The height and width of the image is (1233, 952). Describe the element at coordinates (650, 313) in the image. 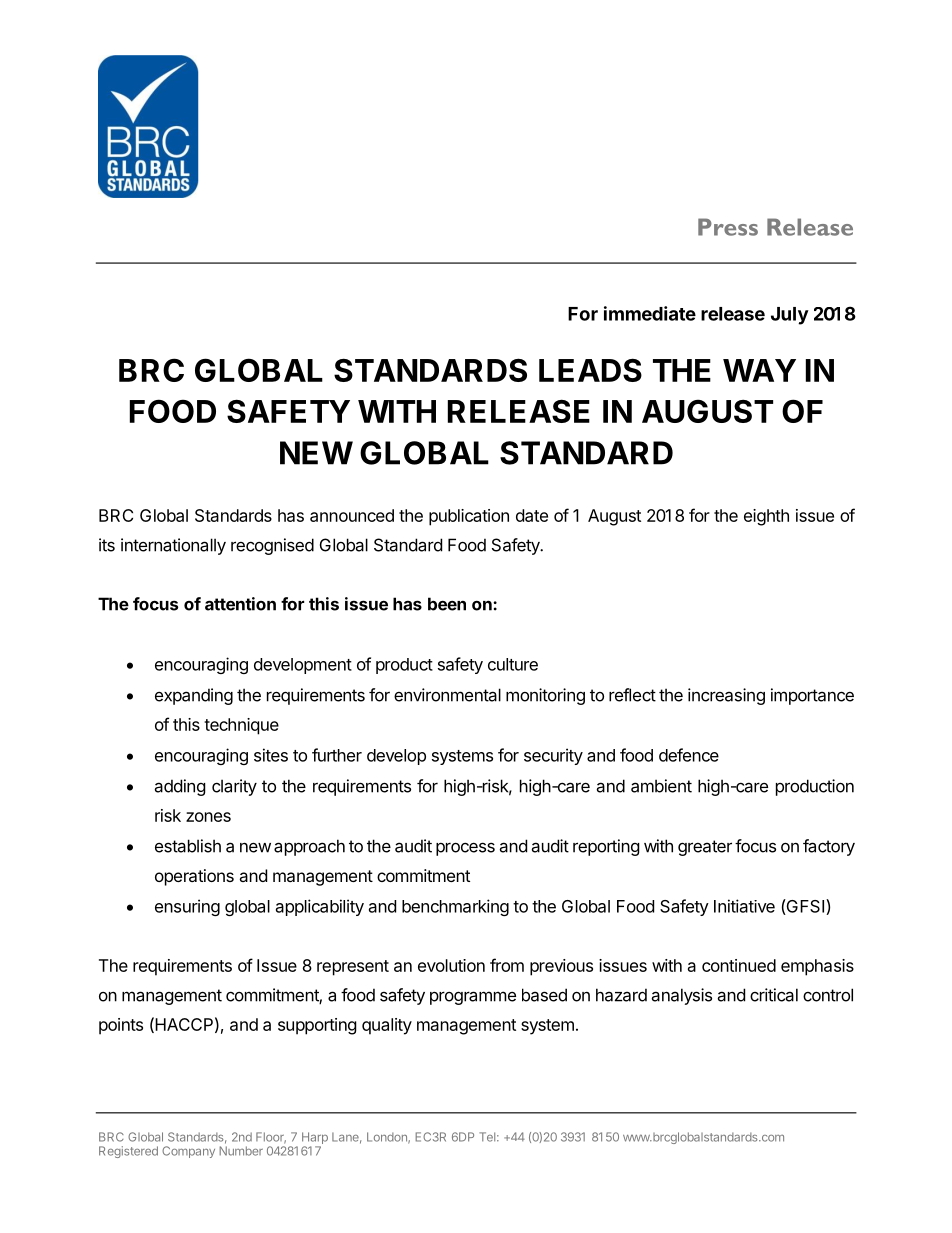

I see `immediate` at that location.
